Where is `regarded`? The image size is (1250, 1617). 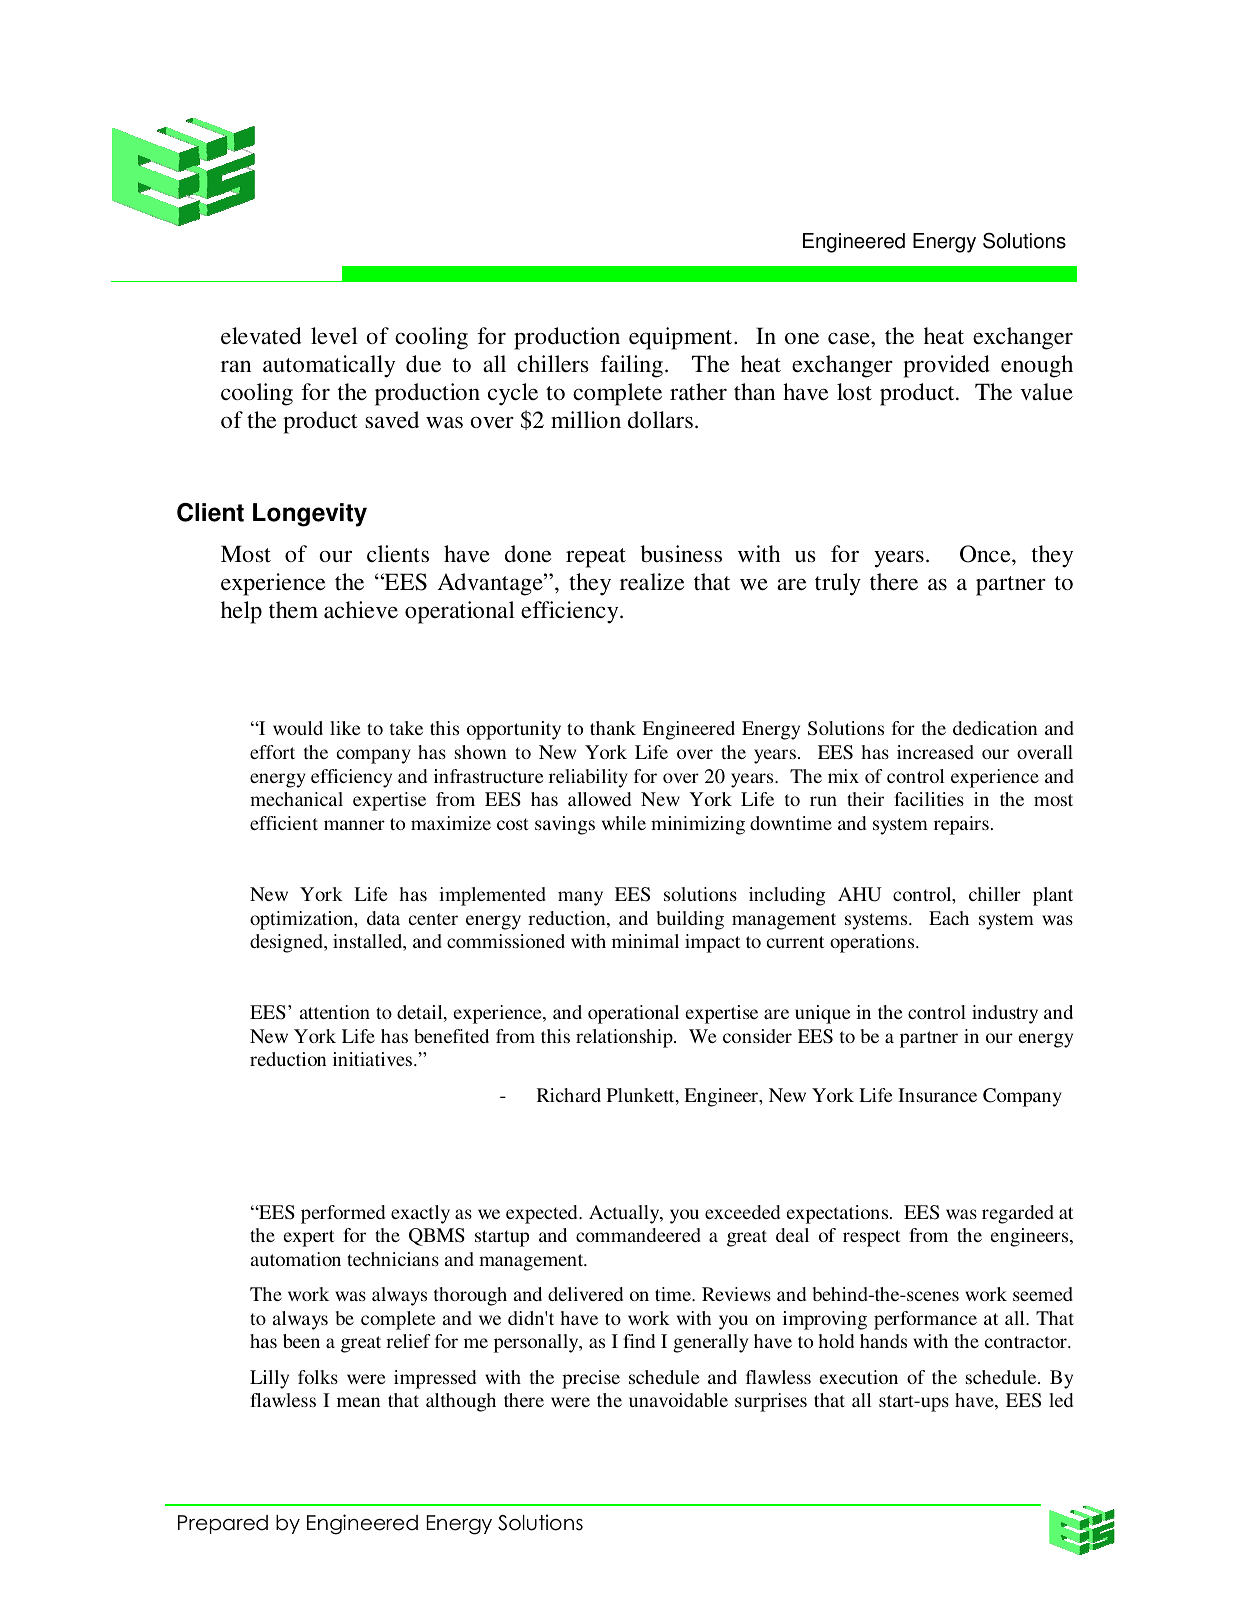
regarded is located at coordinates (1018, 1214).
